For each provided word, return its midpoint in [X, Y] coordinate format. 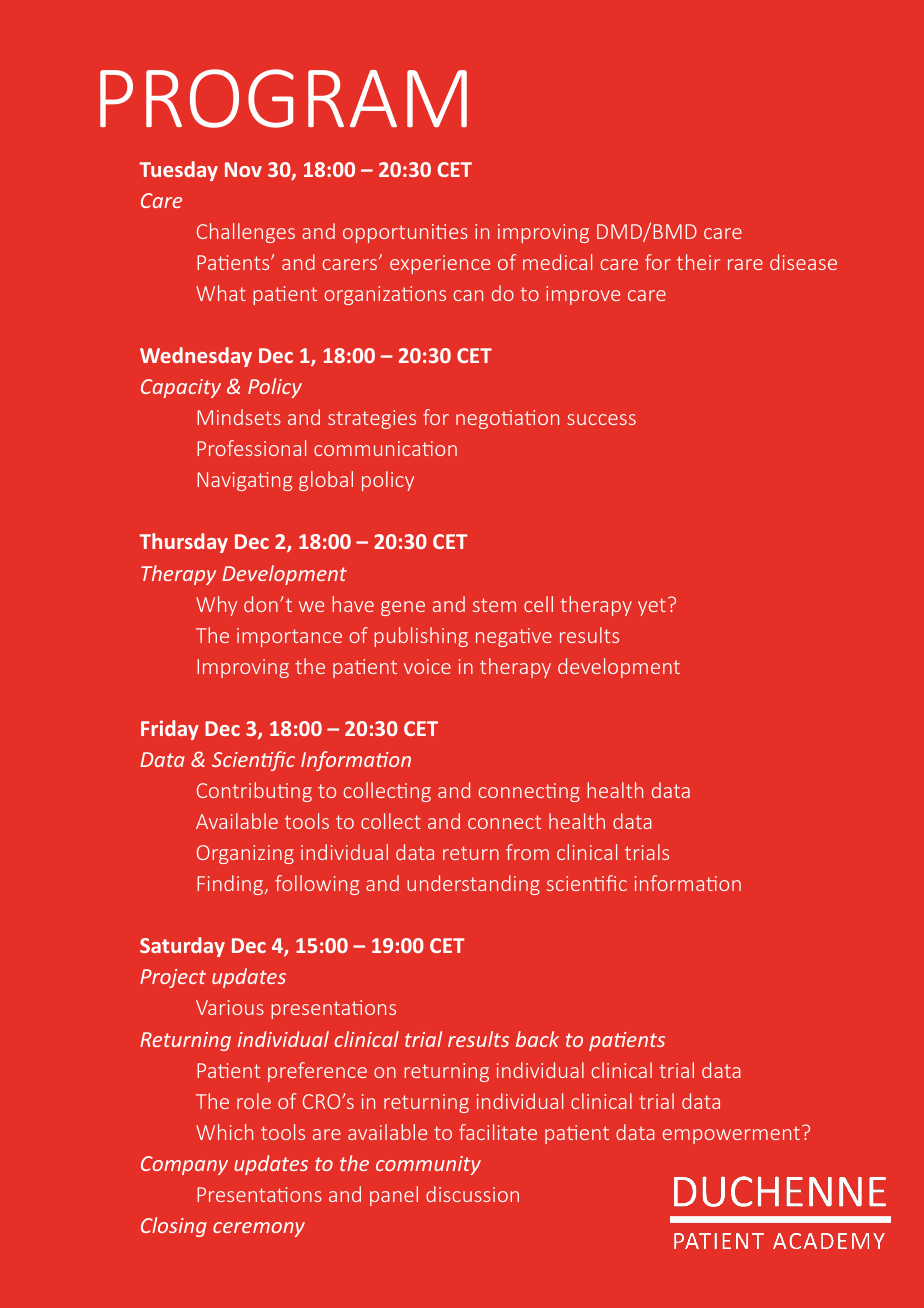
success [601, 419]
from [527, 852]
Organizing [245, 854]
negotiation [507, 419]
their [698, 262]
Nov [243, 169]
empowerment [731, 1135]
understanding [473, 885]
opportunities [405, 233]
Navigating [244, 481]
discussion [472, 1194]
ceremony [259, 1229]
